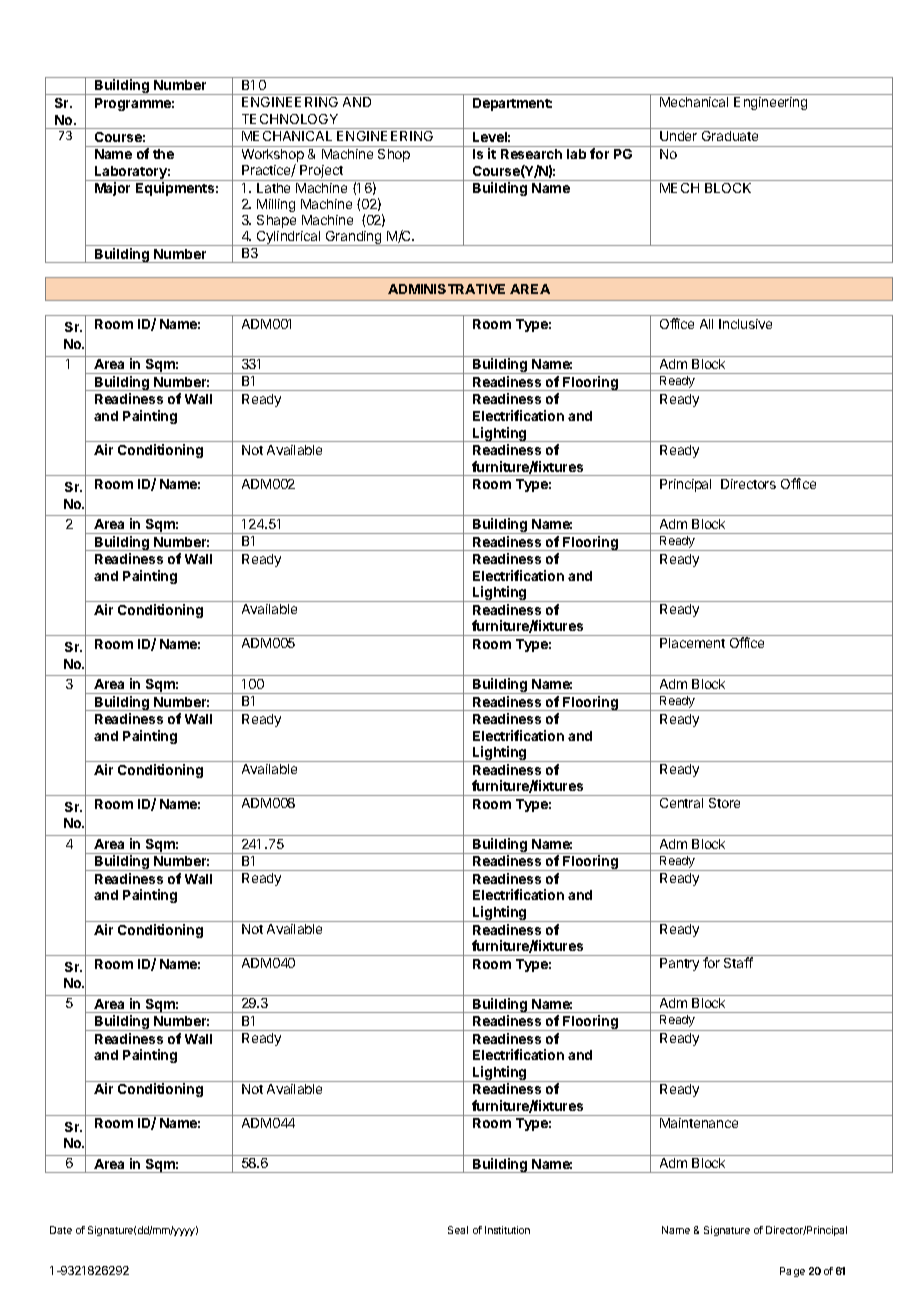  I want to click on Placement, so click(692, 643).
